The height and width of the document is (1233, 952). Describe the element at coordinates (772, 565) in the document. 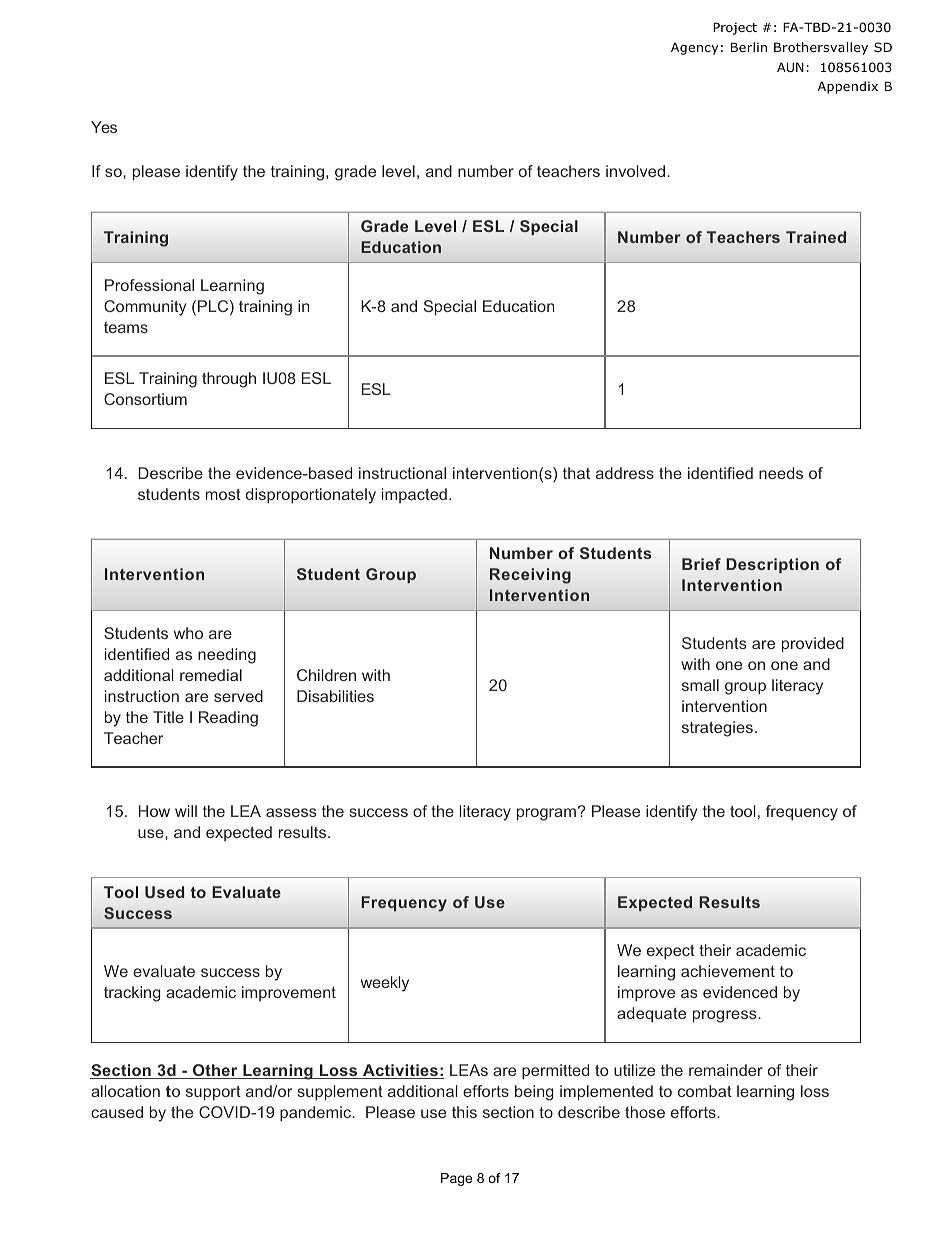

I see `Description` at that location.
